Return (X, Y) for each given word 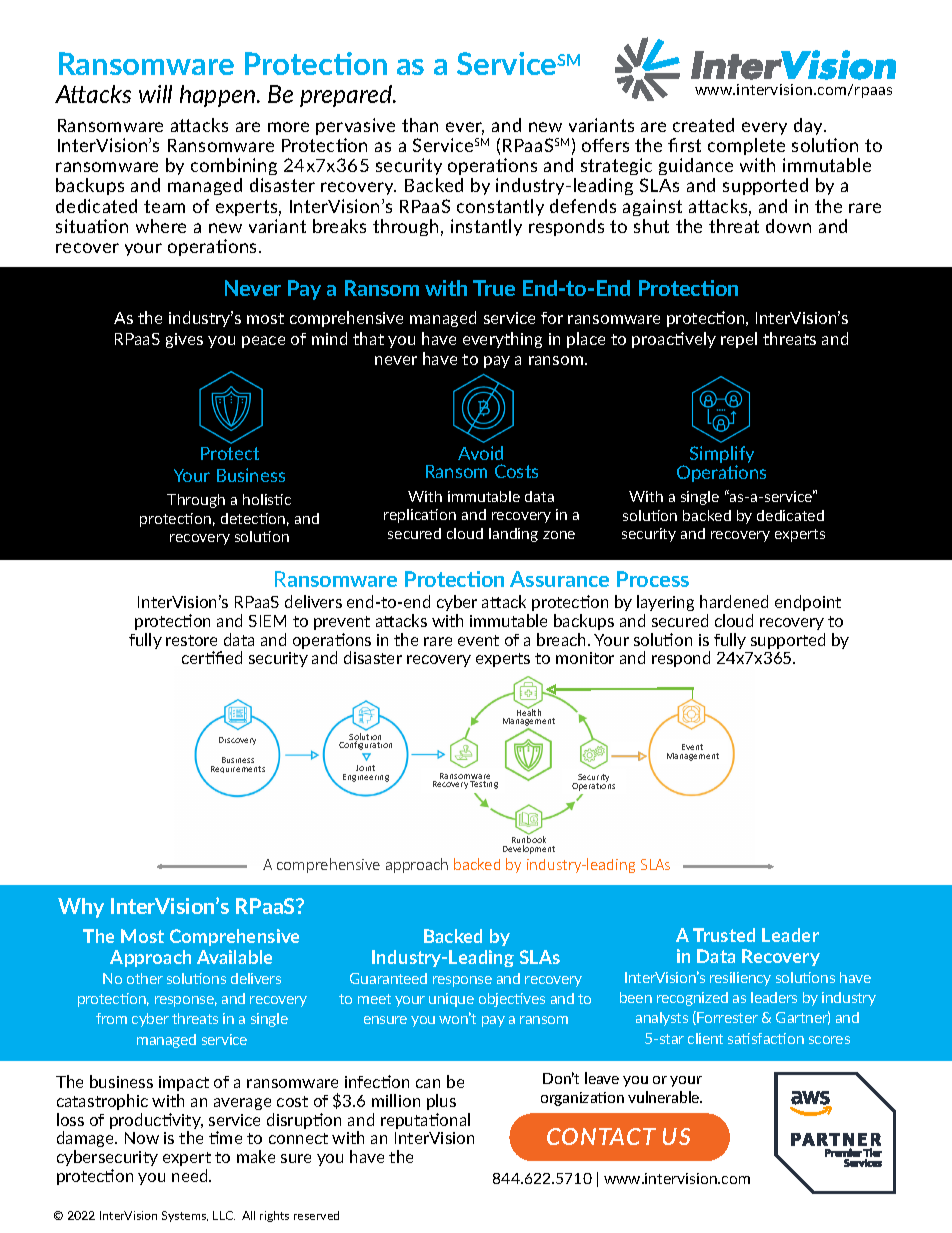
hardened (734, 601)
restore (191, 640)
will (155, 94)
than (420, 125)
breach (563, 639)
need (191, 1175)
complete (746, 146)
